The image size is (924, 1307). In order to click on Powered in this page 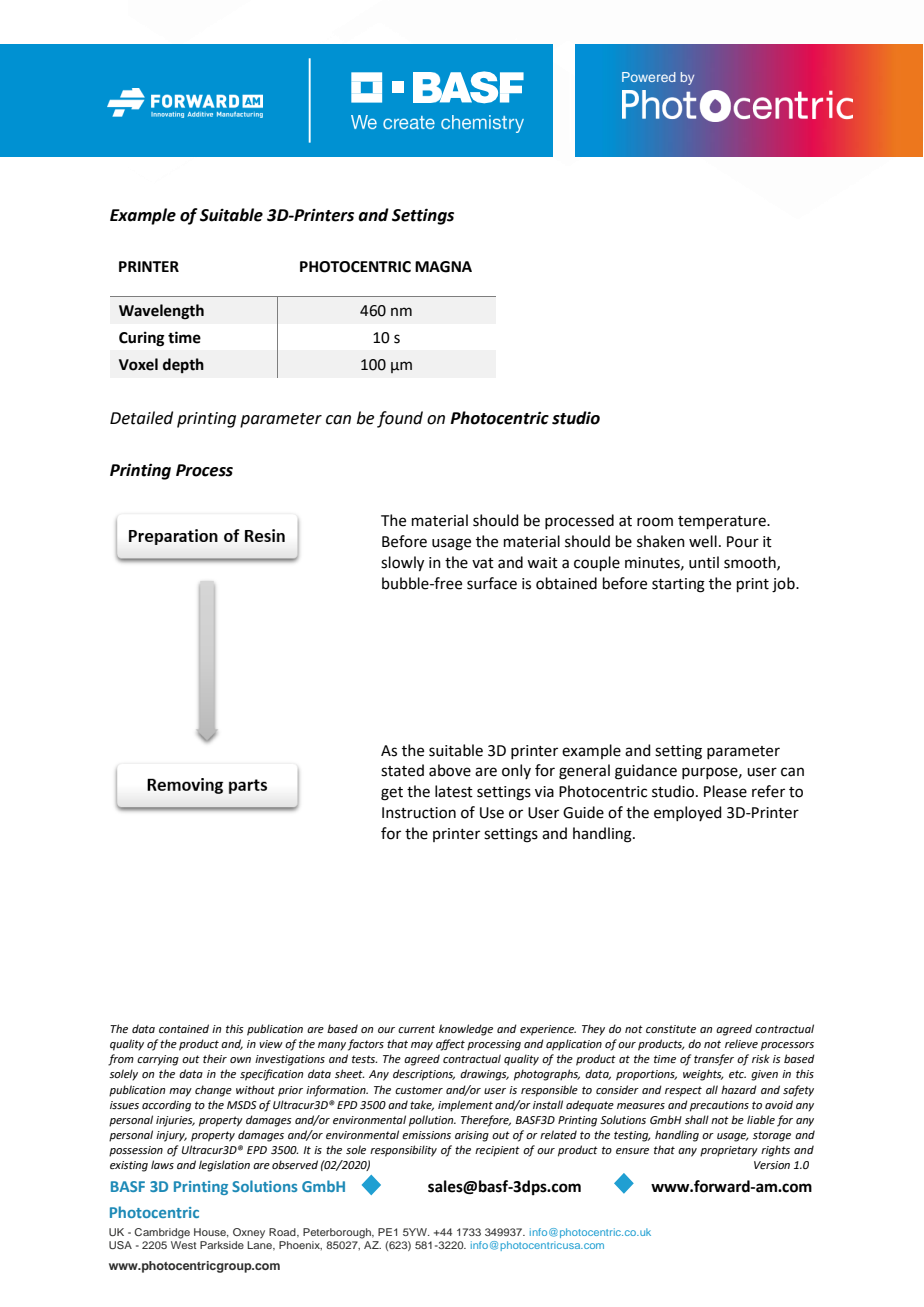, I will do `click(648, 77)`.
